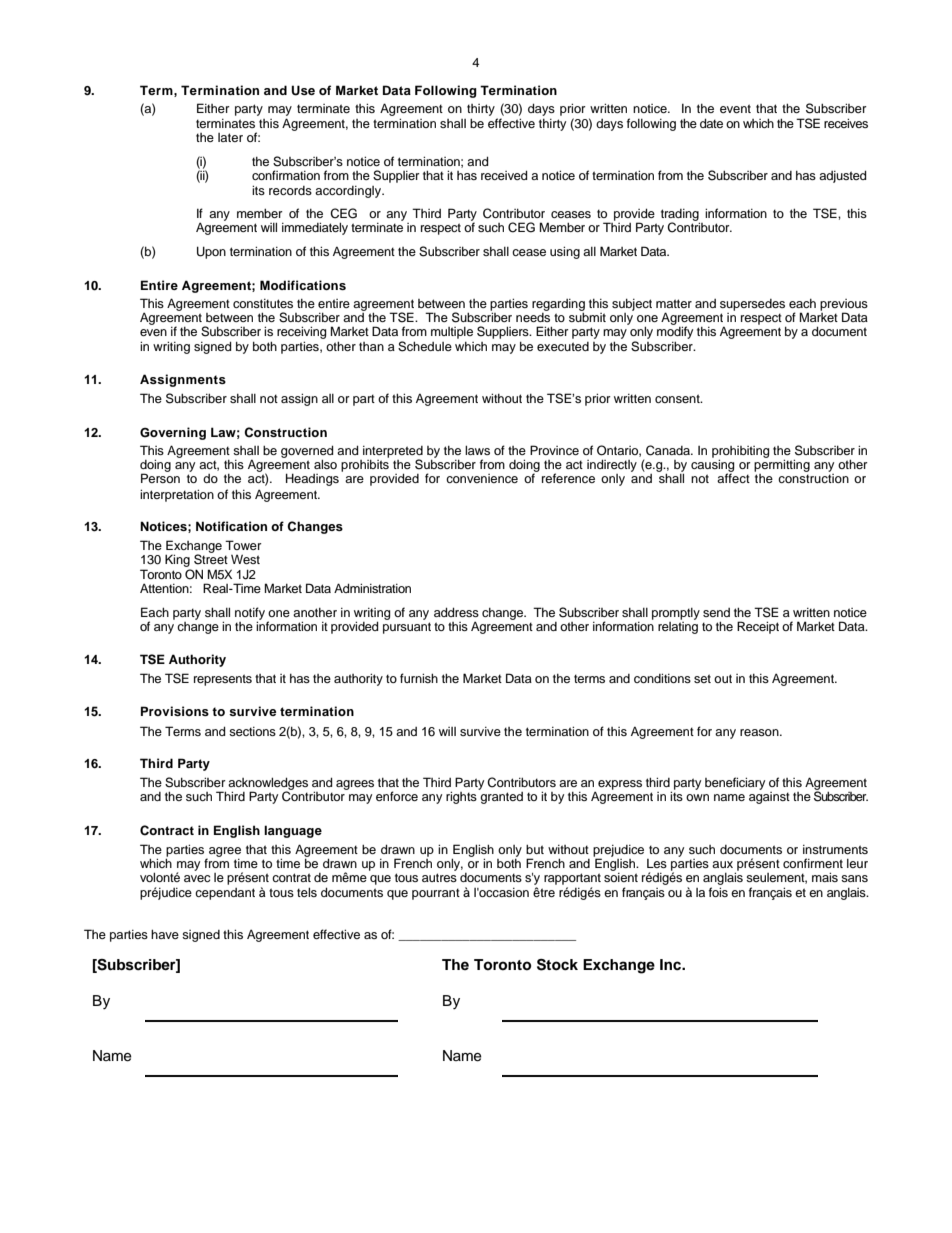  I want to click on date, so click(711, 123).
